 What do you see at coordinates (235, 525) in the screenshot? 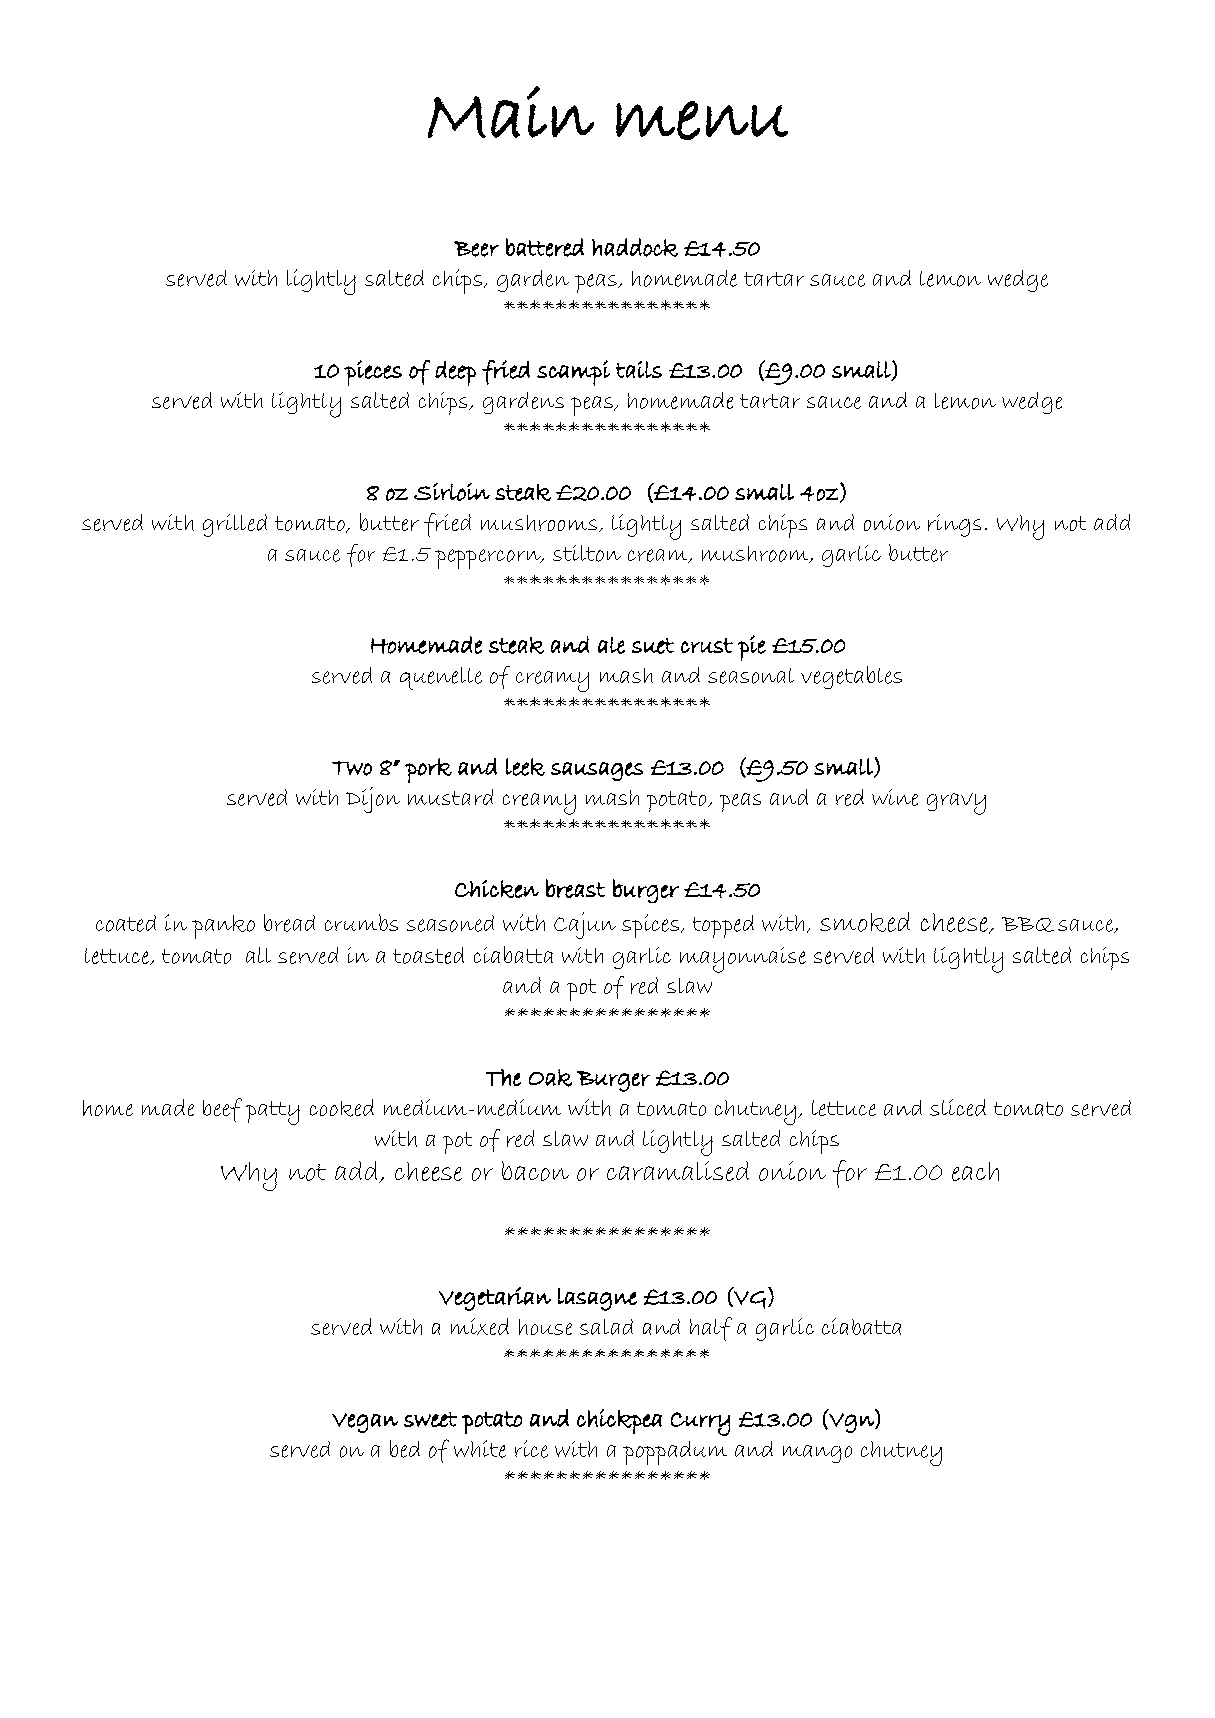
I see `grilled` at bounding box center [235, 525].
